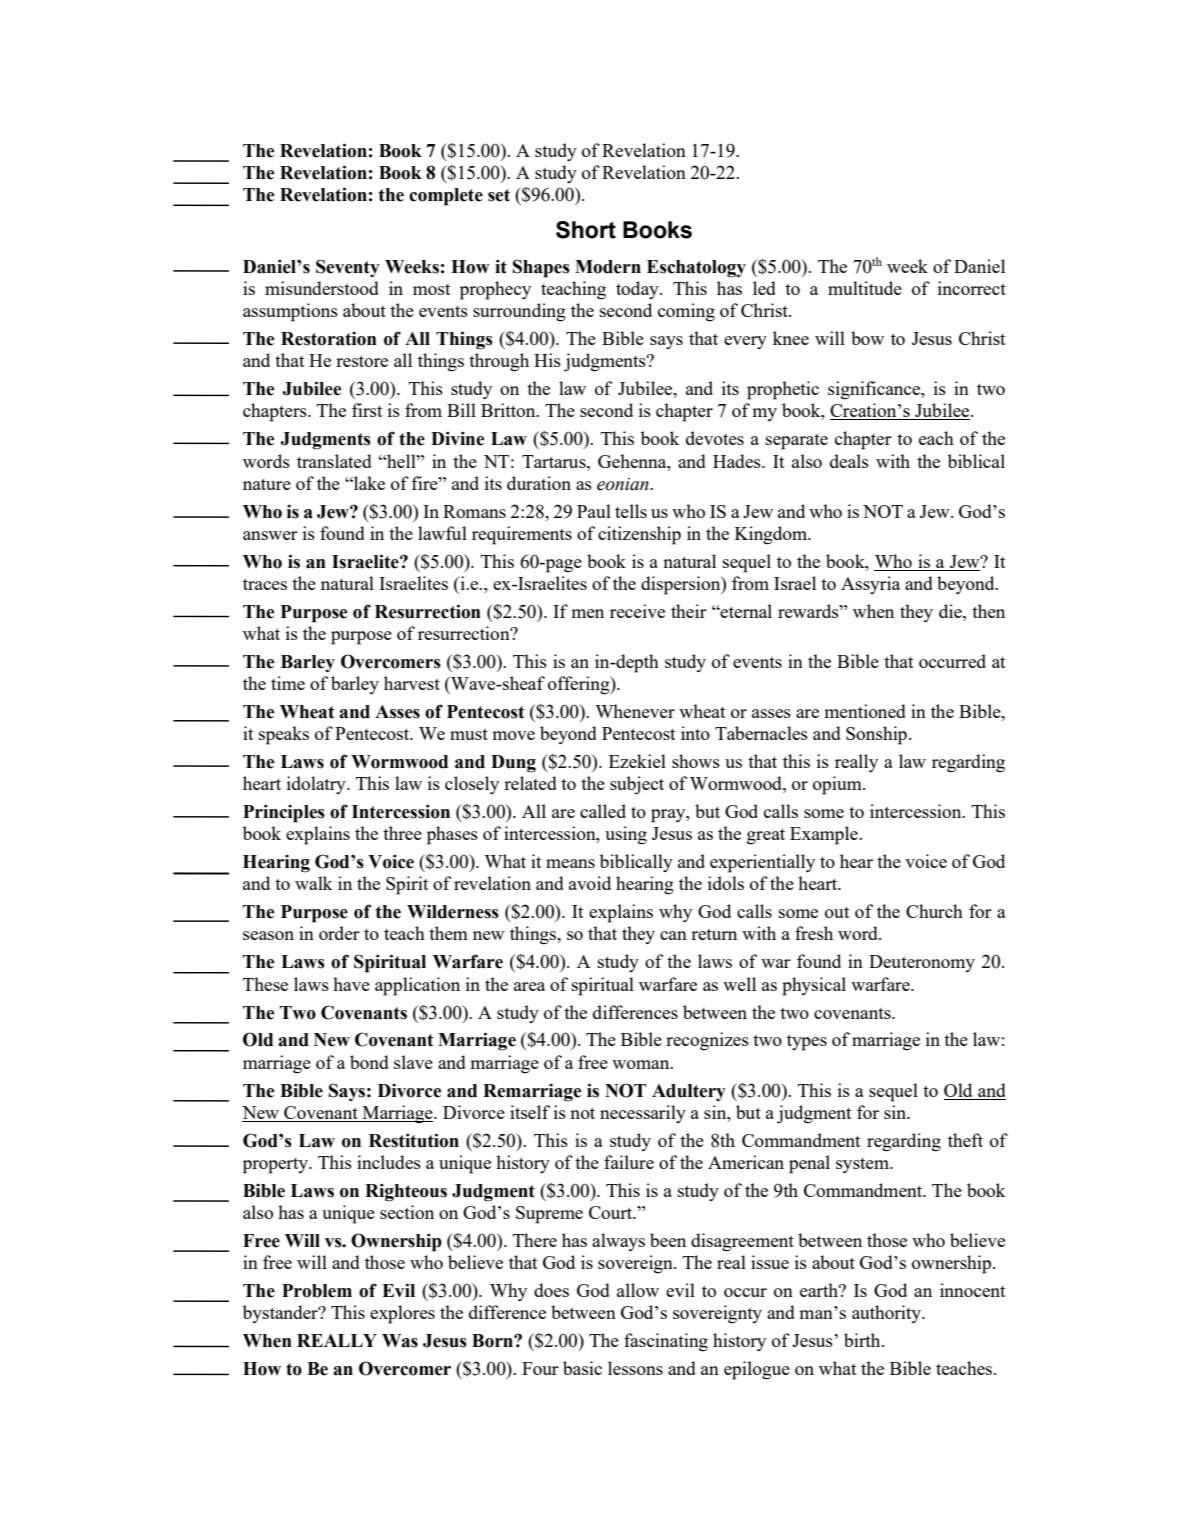  Describe the element at coordinates (586, 230) in the screenshot. I see `Short` at that location.
